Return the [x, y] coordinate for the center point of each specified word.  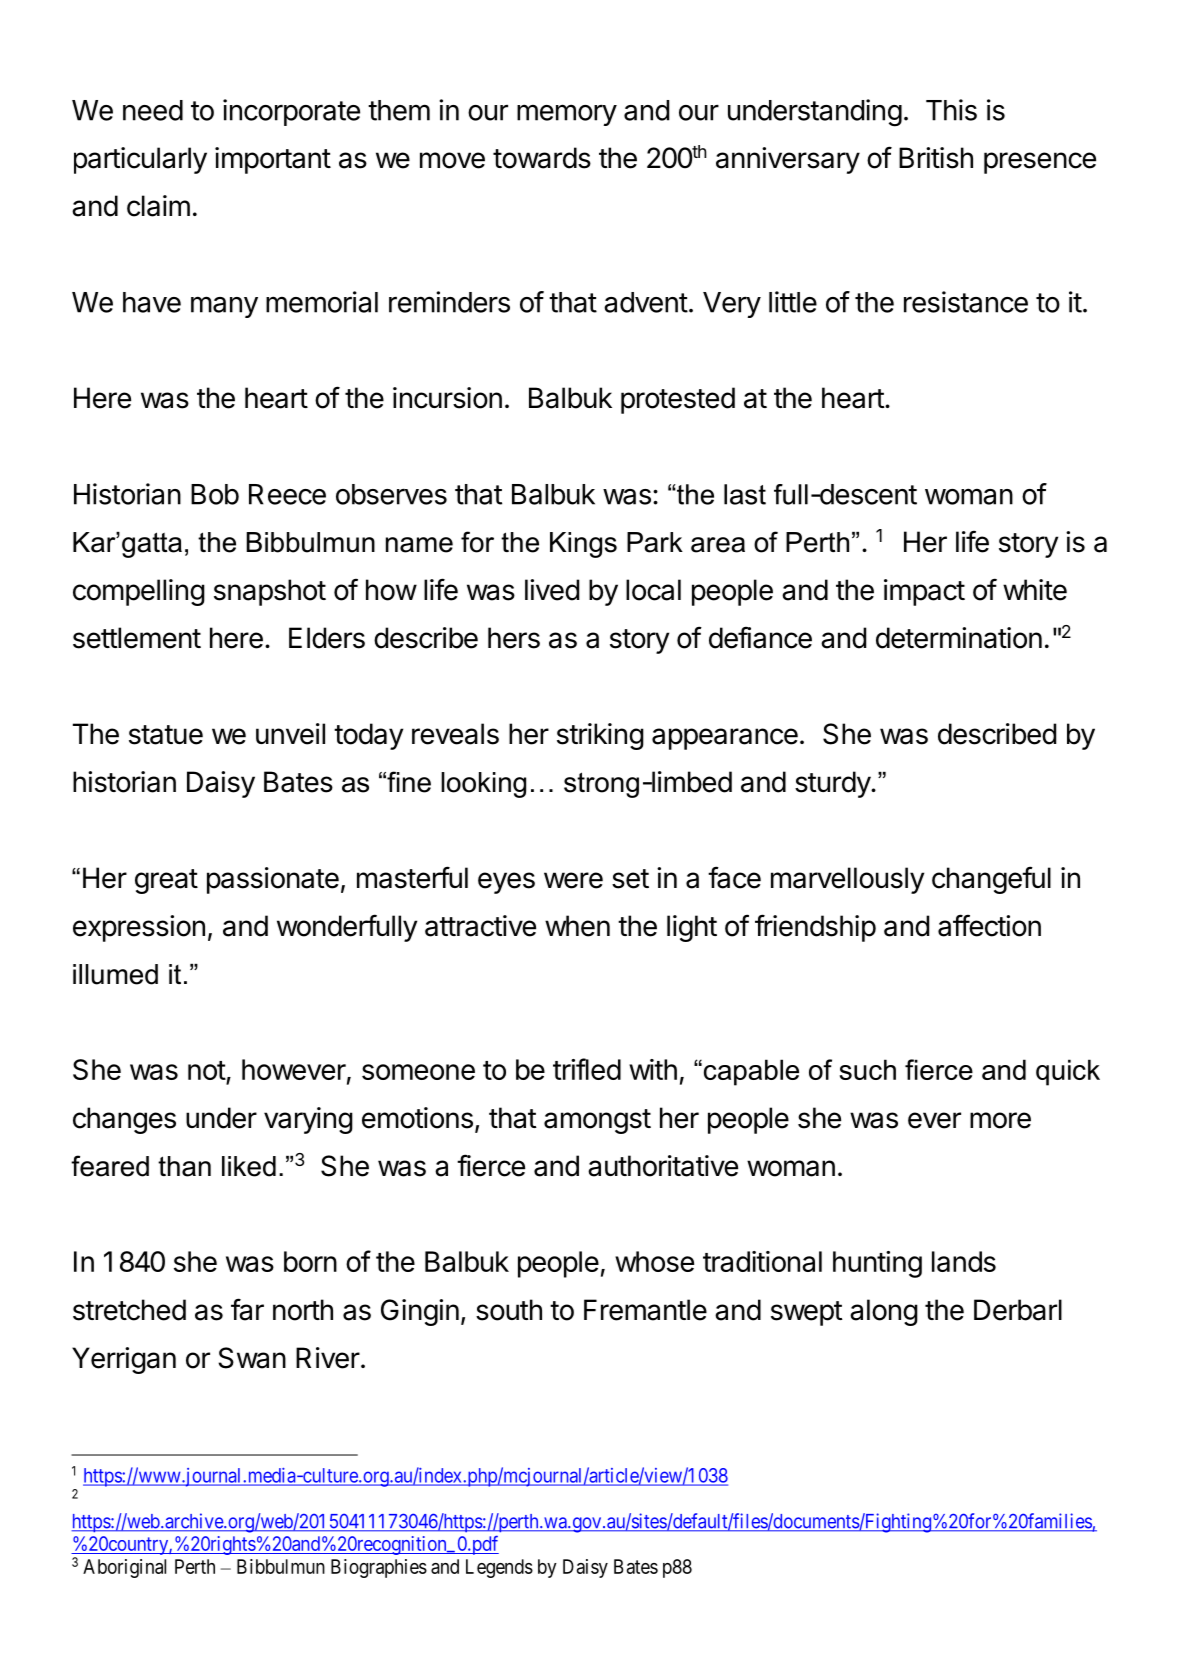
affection [989, 925]
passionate [273, 880]
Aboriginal [124, 1568]
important [273, 160]
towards [542, 158]
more [1000, 1120]
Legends [499, 1568]
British [936, 158]
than [184, 1166]
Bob [215, 494]
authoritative [663, 1166]
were [573, 880]
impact [924, 592]
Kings [583, 545]
